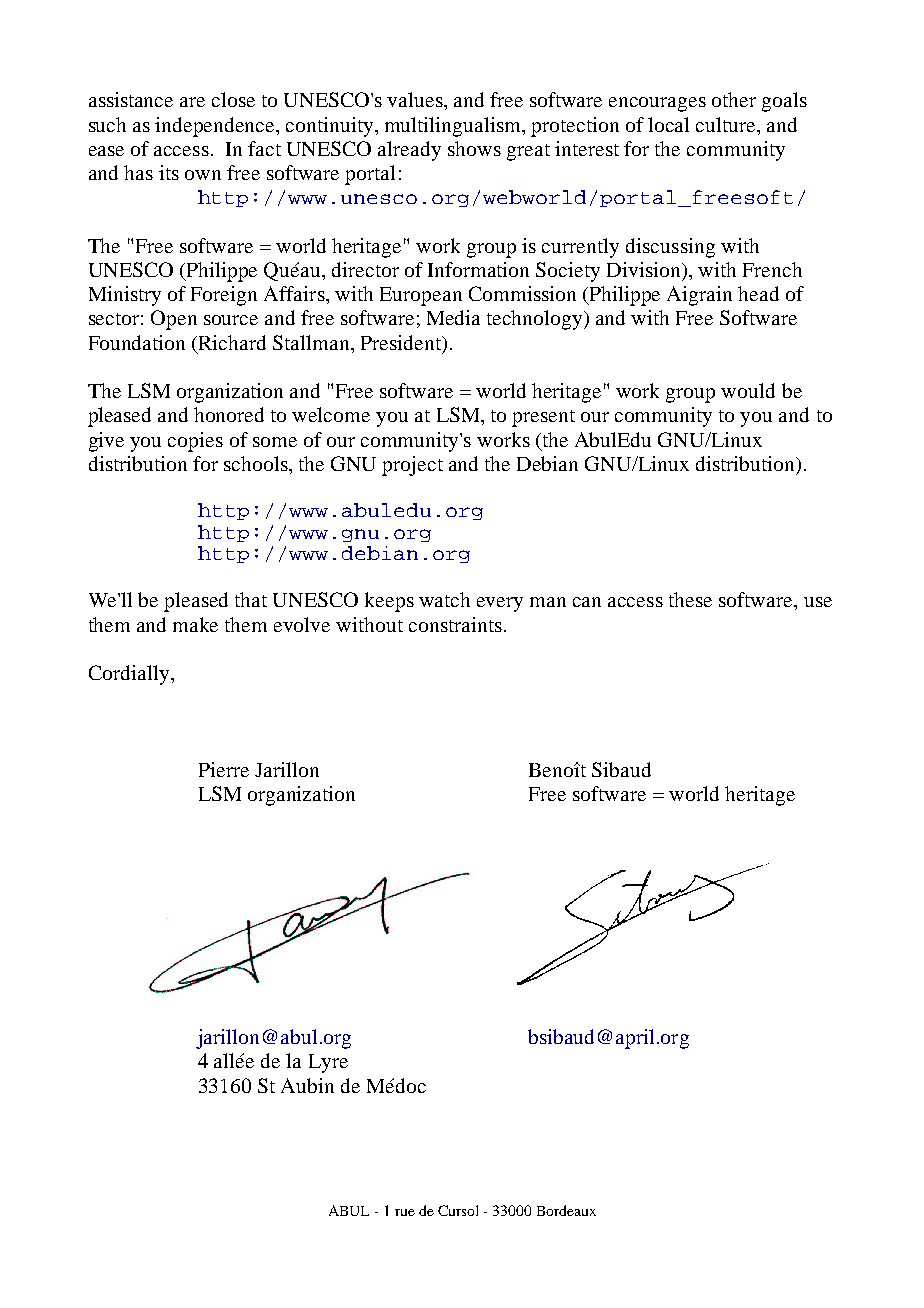  What do you see at coordinates (566, 1210) in the screenshot?
I see `Bordeaux` at bounding box center [566, 1210].
